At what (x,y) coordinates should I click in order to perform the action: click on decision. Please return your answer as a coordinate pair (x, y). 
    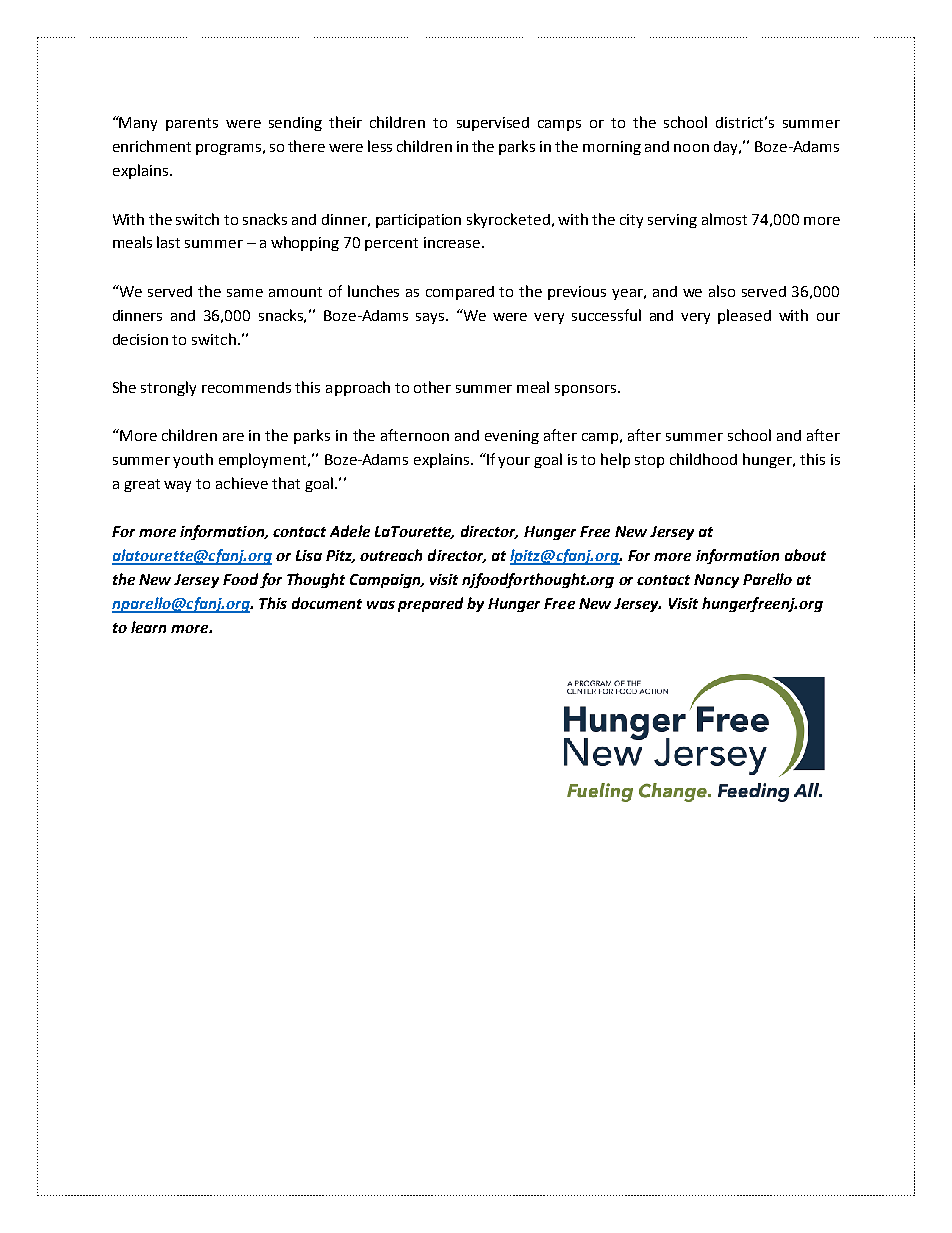
    Looking at the image, I should click on (140, 339).
